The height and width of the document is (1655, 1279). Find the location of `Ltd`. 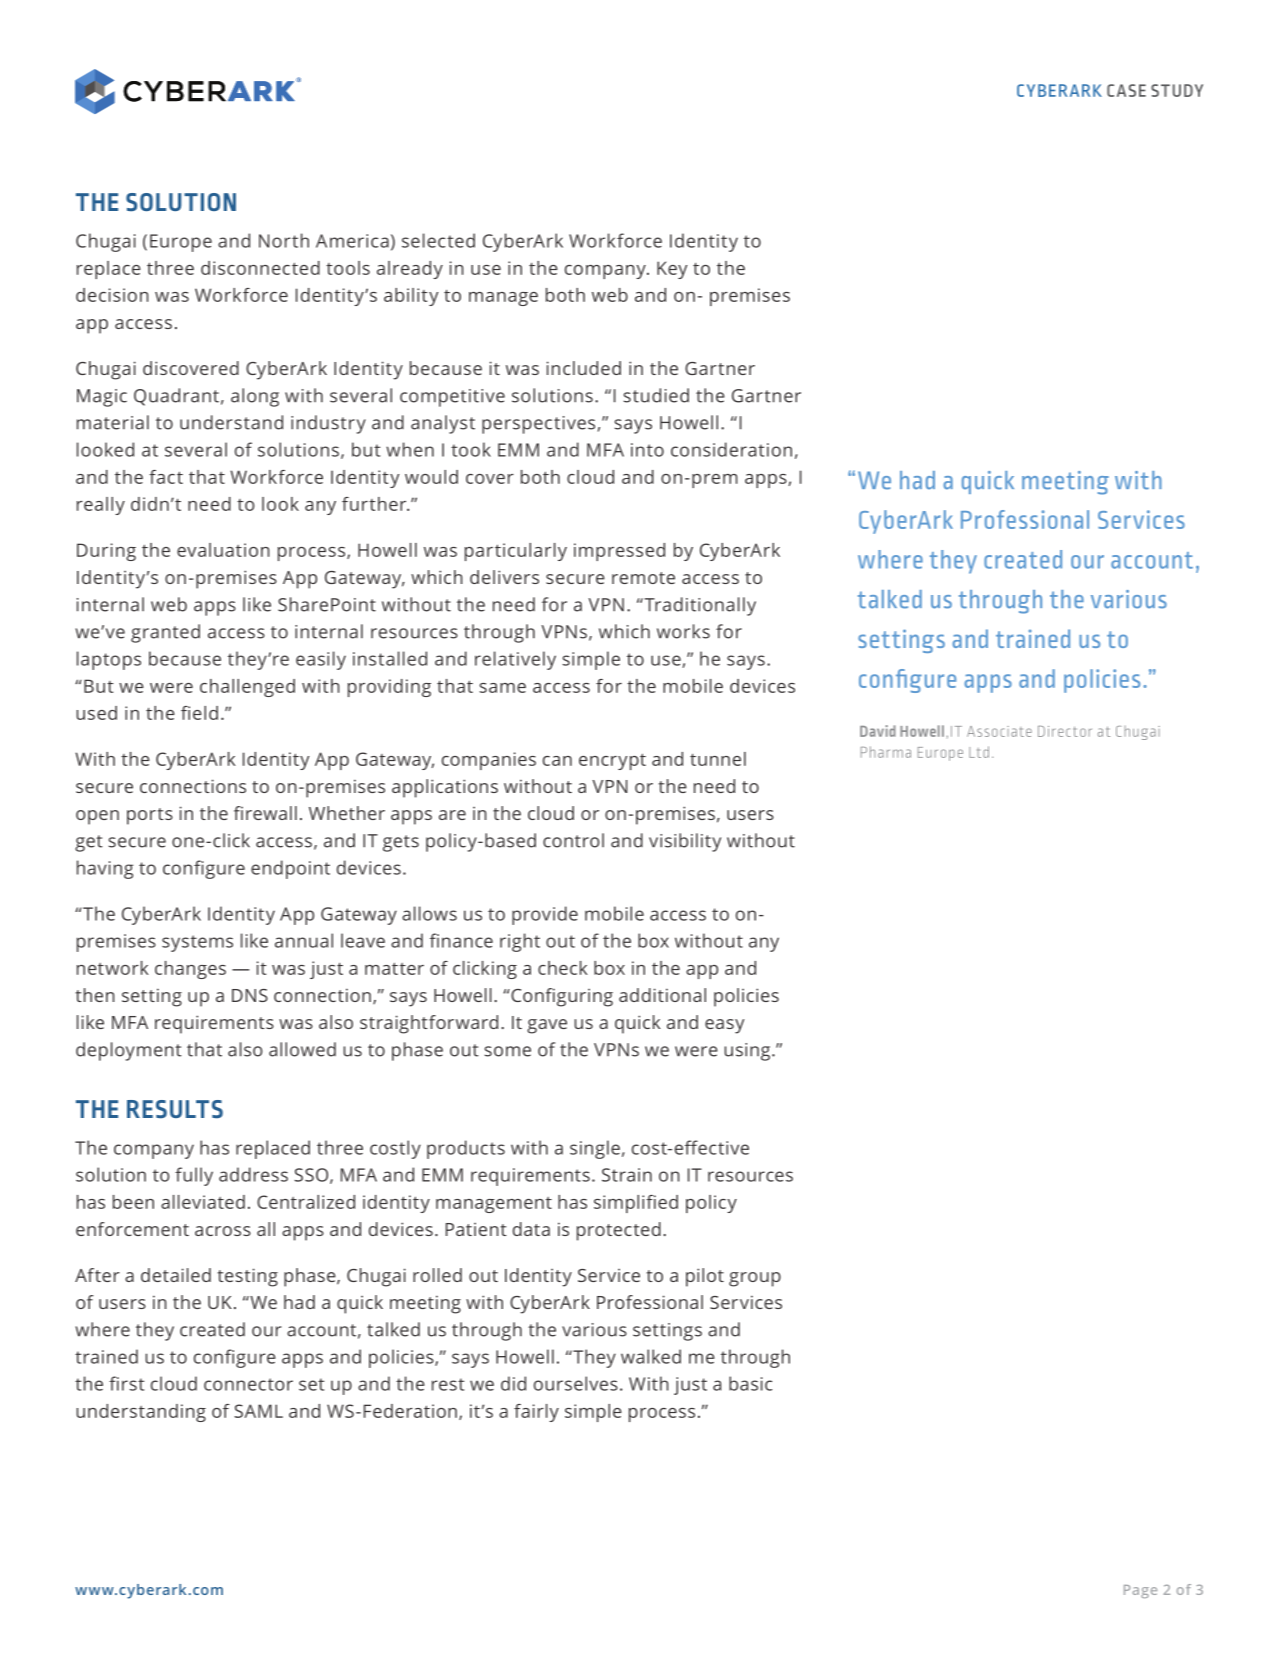

Ltd is located at coordinates (979, 752).
